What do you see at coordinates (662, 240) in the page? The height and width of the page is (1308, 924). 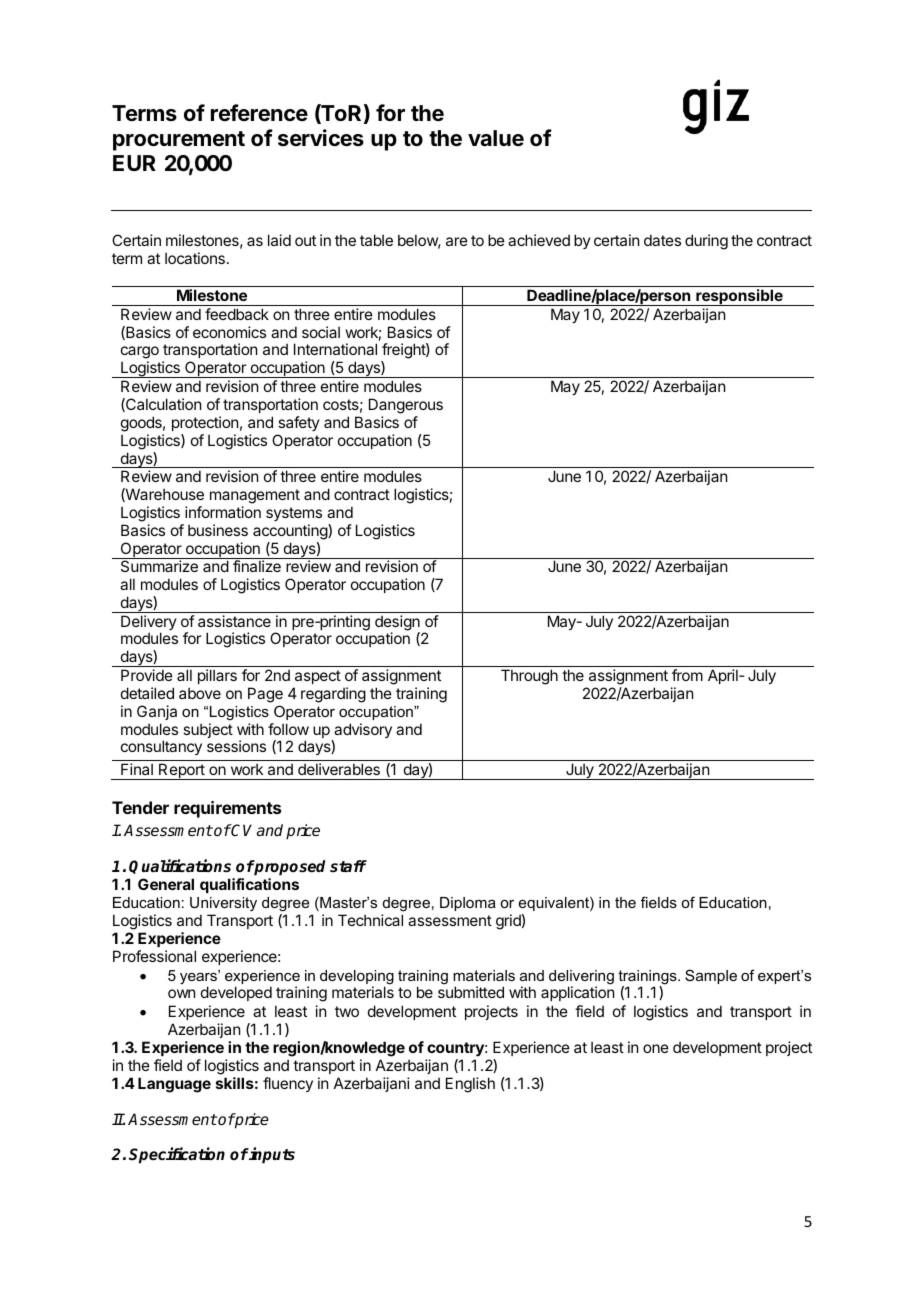 I see `dates` at bounding box center [662, 240].
